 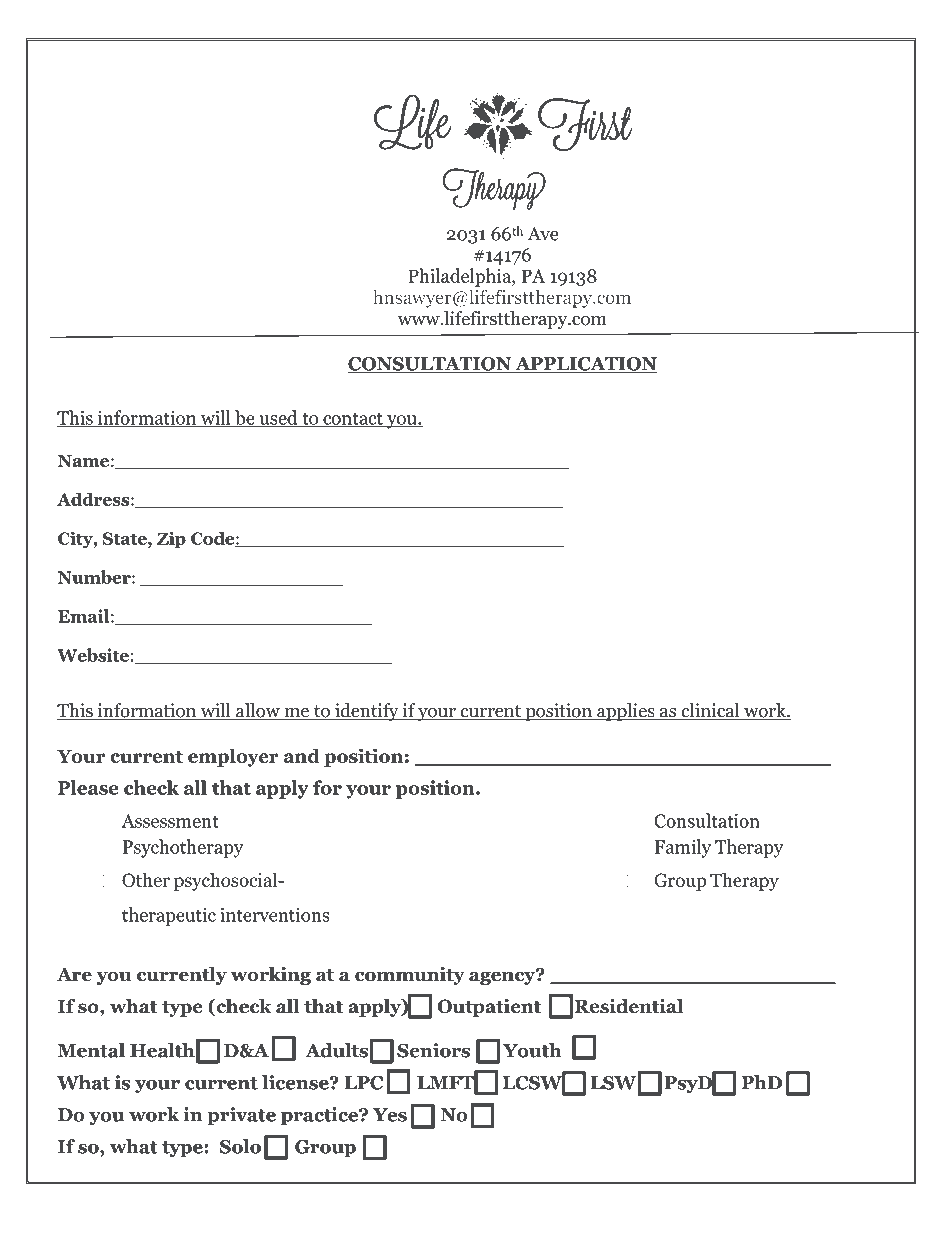 I want to click on private, so click(x=241, y=1116).
